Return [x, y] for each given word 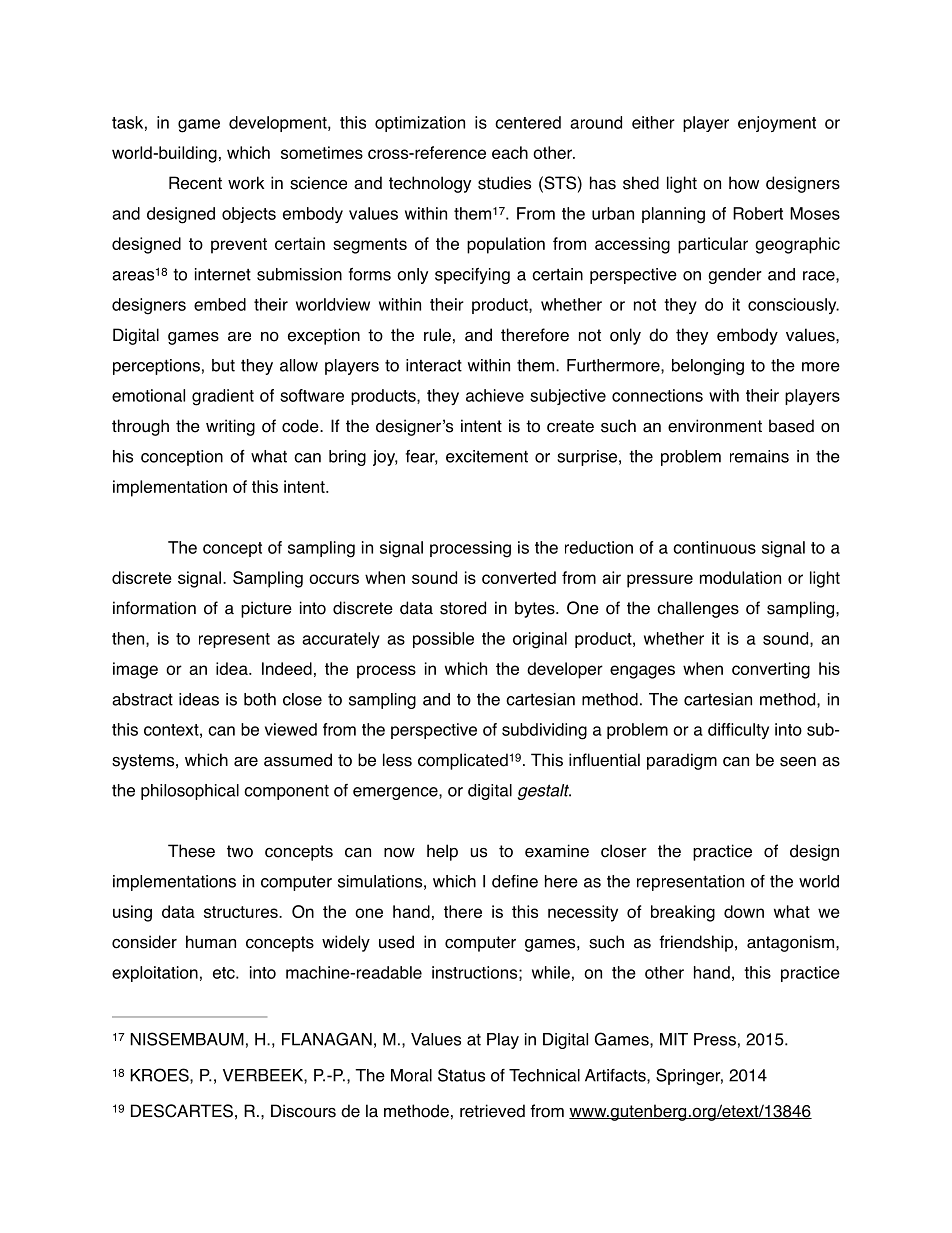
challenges [698, 609]
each [510, 152]
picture [266, 609]
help [442, 852]
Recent [195, 183]
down [744, 911]
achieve [495, 395]
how [744, 183]
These [191, 851]
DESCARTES [182, 1111]
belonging [708, 367]
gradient [223, 397]
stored [463, 608]
